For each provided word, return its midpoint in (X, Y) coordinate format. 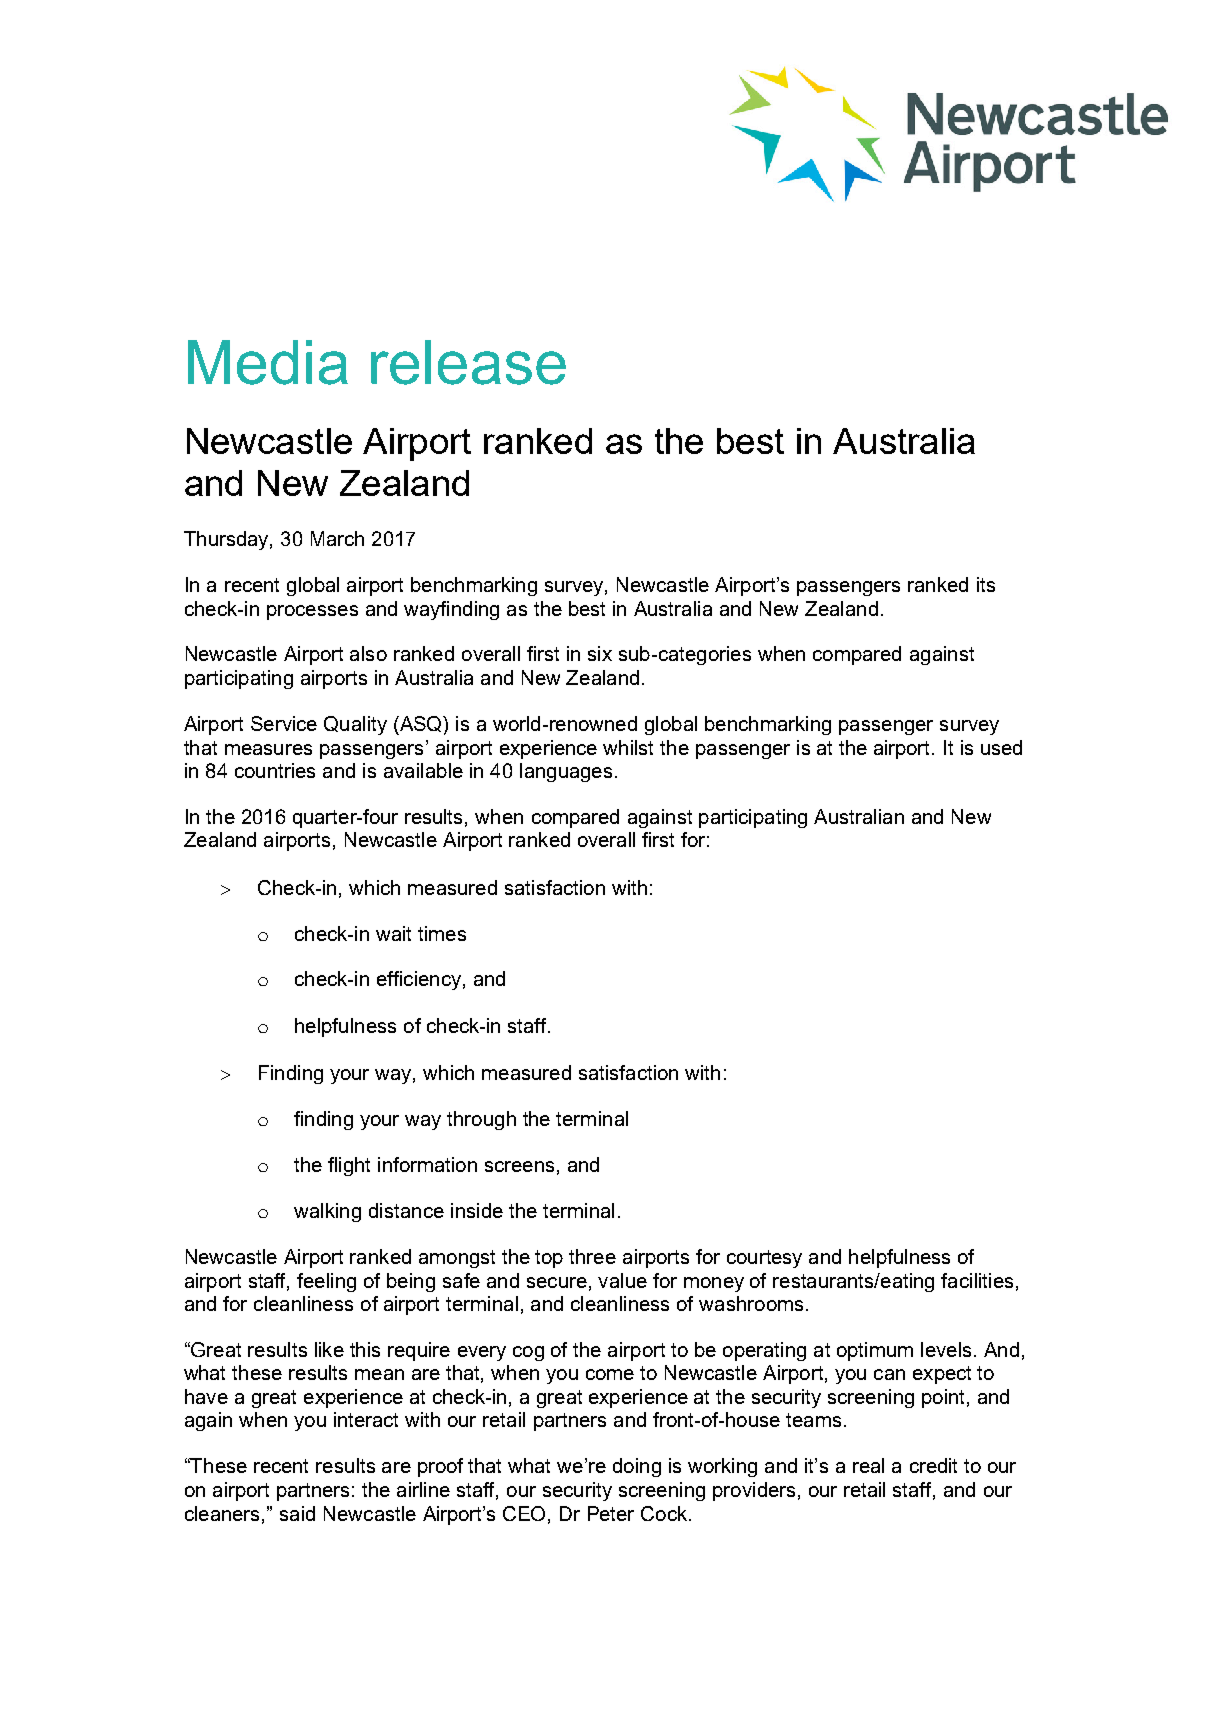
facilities (977, 1280)
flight (349, 1166)
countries (275, 770)
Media (268, 362)
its (986, 584)
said (297, 1513)
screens (519, 1166)
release (468, 362)
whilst (628, 747)
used (1001, 747)
